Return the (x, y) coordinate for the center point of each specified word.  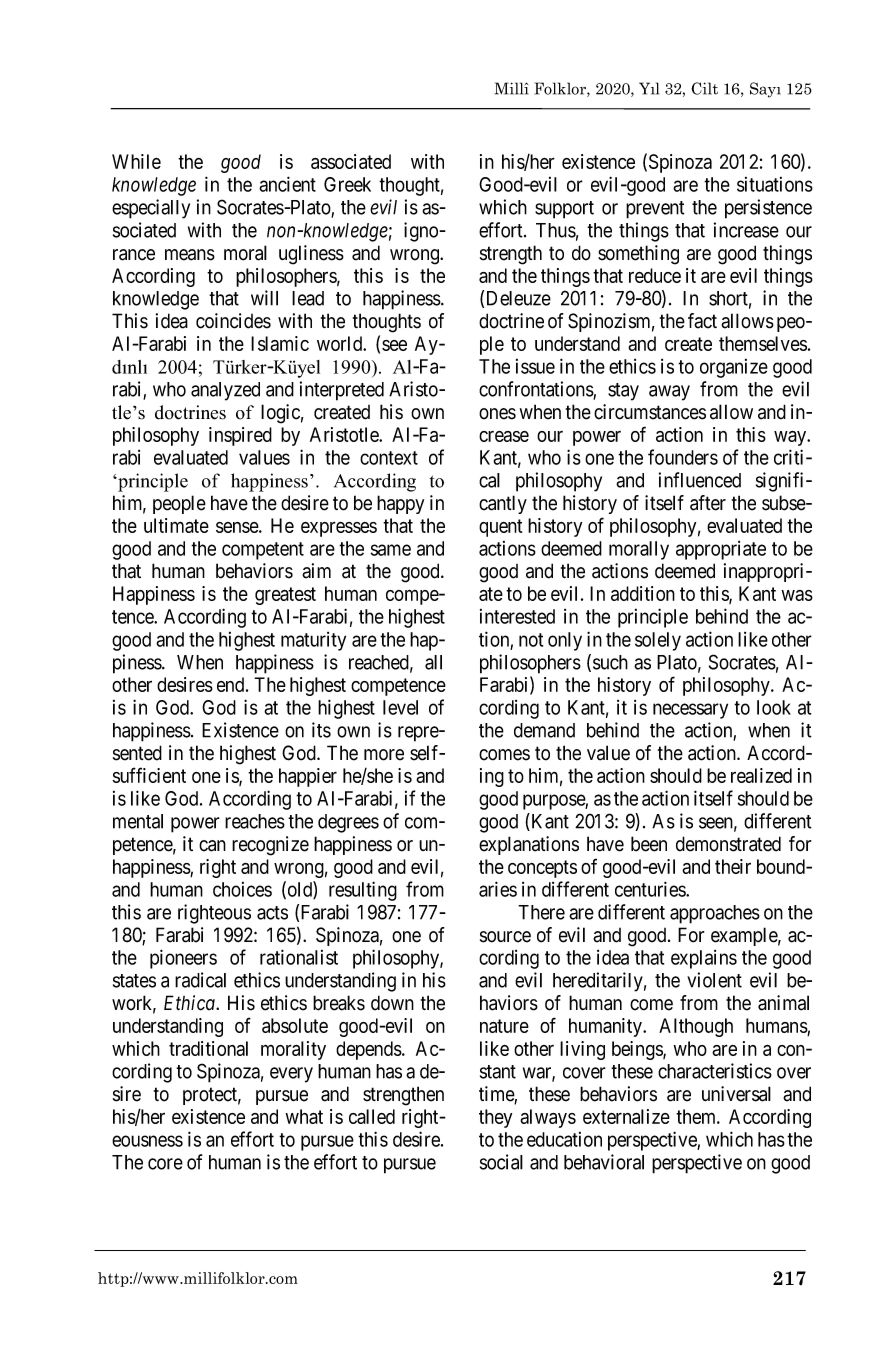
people (179, 504)
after (708, 503)
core (165, 1164)
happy (400, 504)
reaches (255, 821)
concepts (542, 869)
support (564, 210)
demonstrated (728, 844)
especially (151, 209)
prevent (655, 210)
